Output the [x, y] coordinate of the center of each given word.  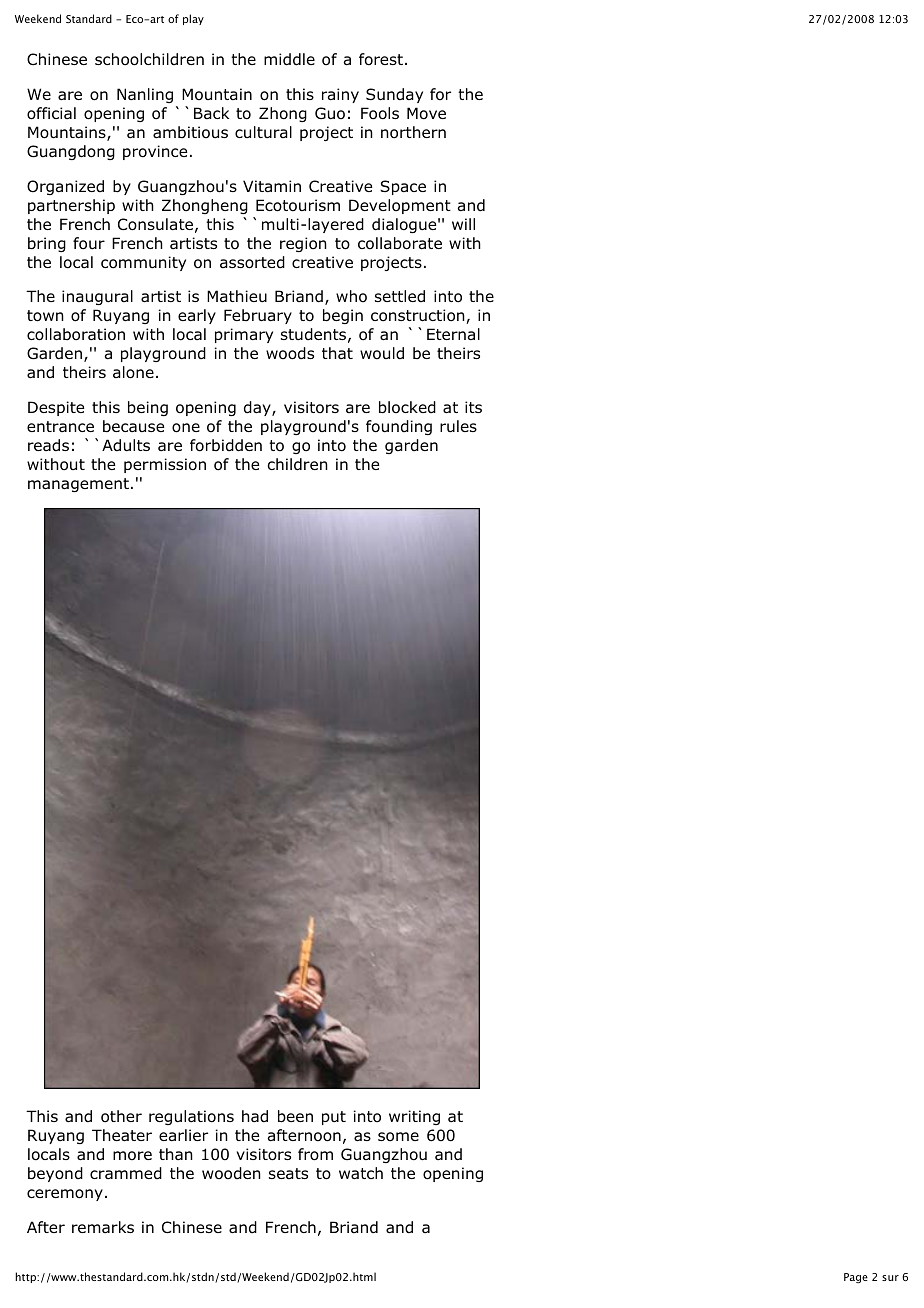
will [463, 224]
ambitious [190, 132]
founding [399, 427]
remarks [103, 1227]
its [473, 407]
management [78, 485]
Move [426, 113]
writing [414, 1117]
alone [133, 372]
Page [856, 1278]
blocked [407, 407]
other [121, 1116]
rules [458, 426]
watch [361, 1173]
